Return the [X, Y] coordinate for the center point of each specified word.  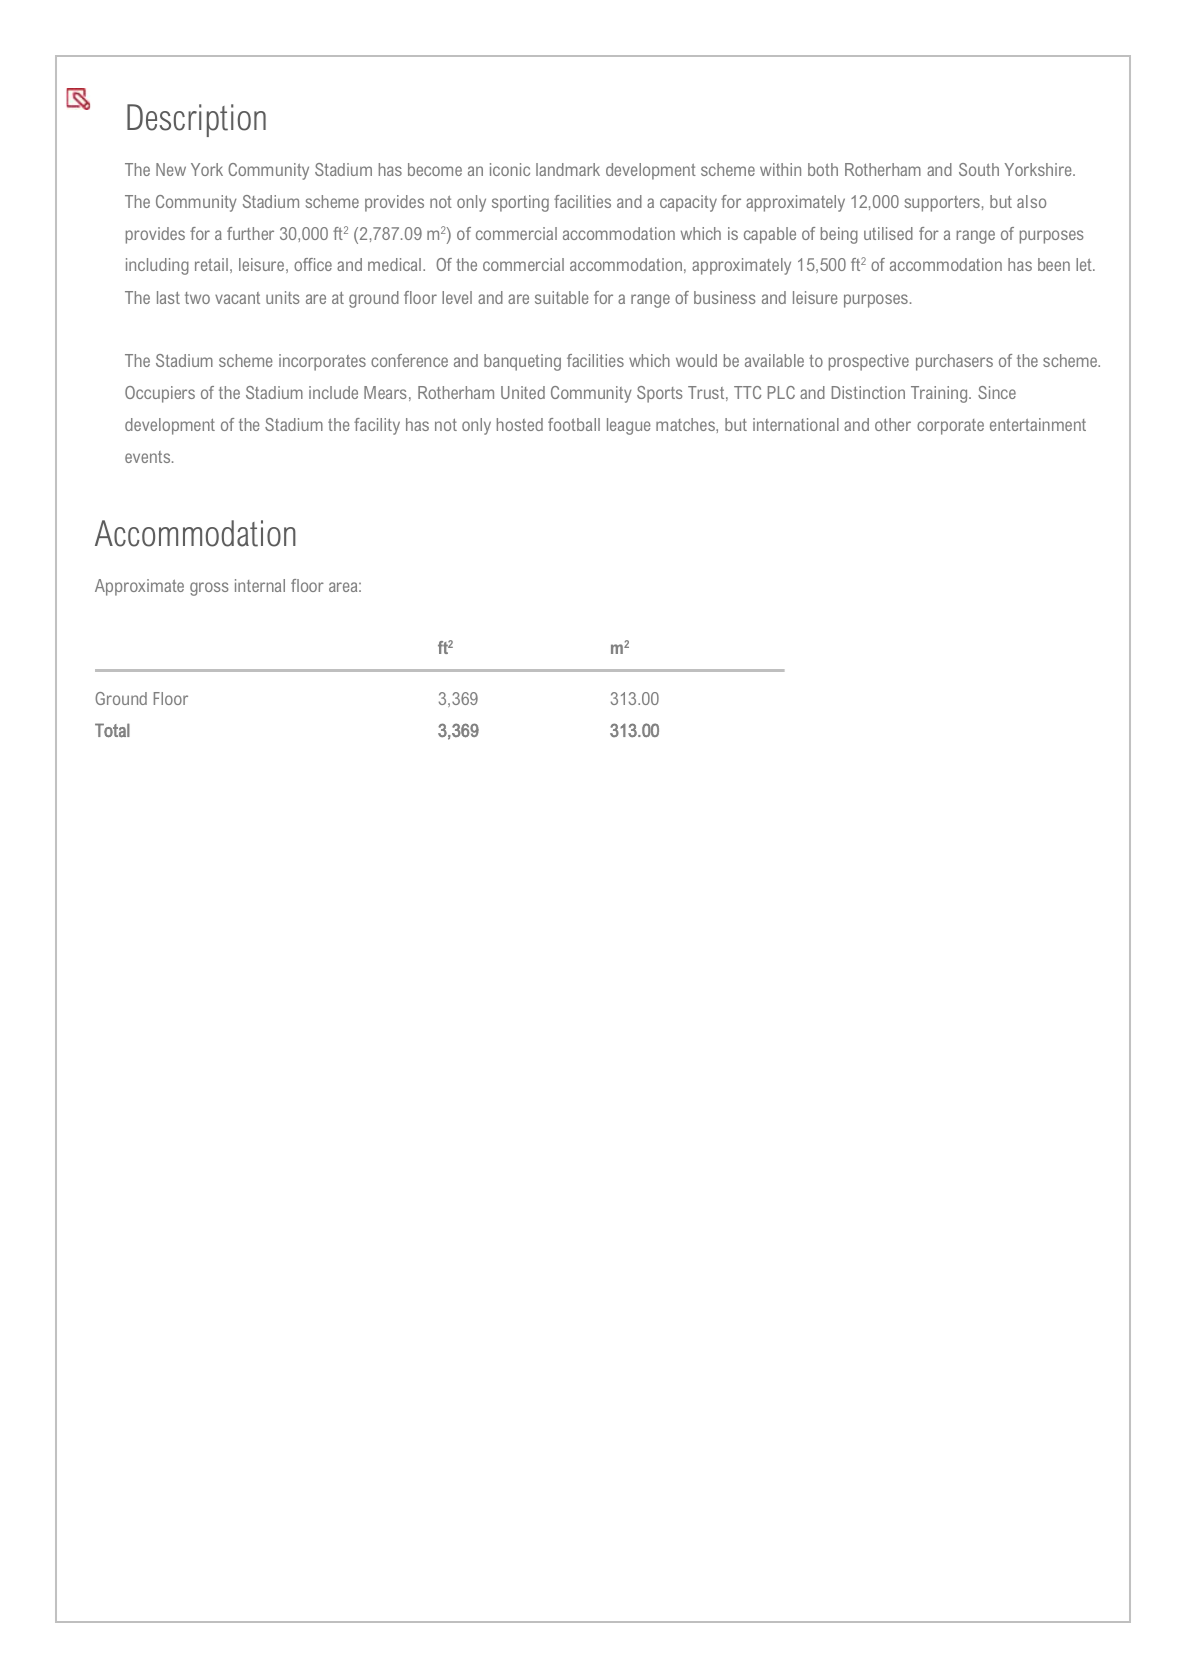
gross [209, 589]
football [574, 424]
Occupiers [160, 394]
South [979, 169]
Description [196, 120]
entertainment [1038, 424]
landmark [568, 169]
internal [260, 585]
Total [112, 730]
